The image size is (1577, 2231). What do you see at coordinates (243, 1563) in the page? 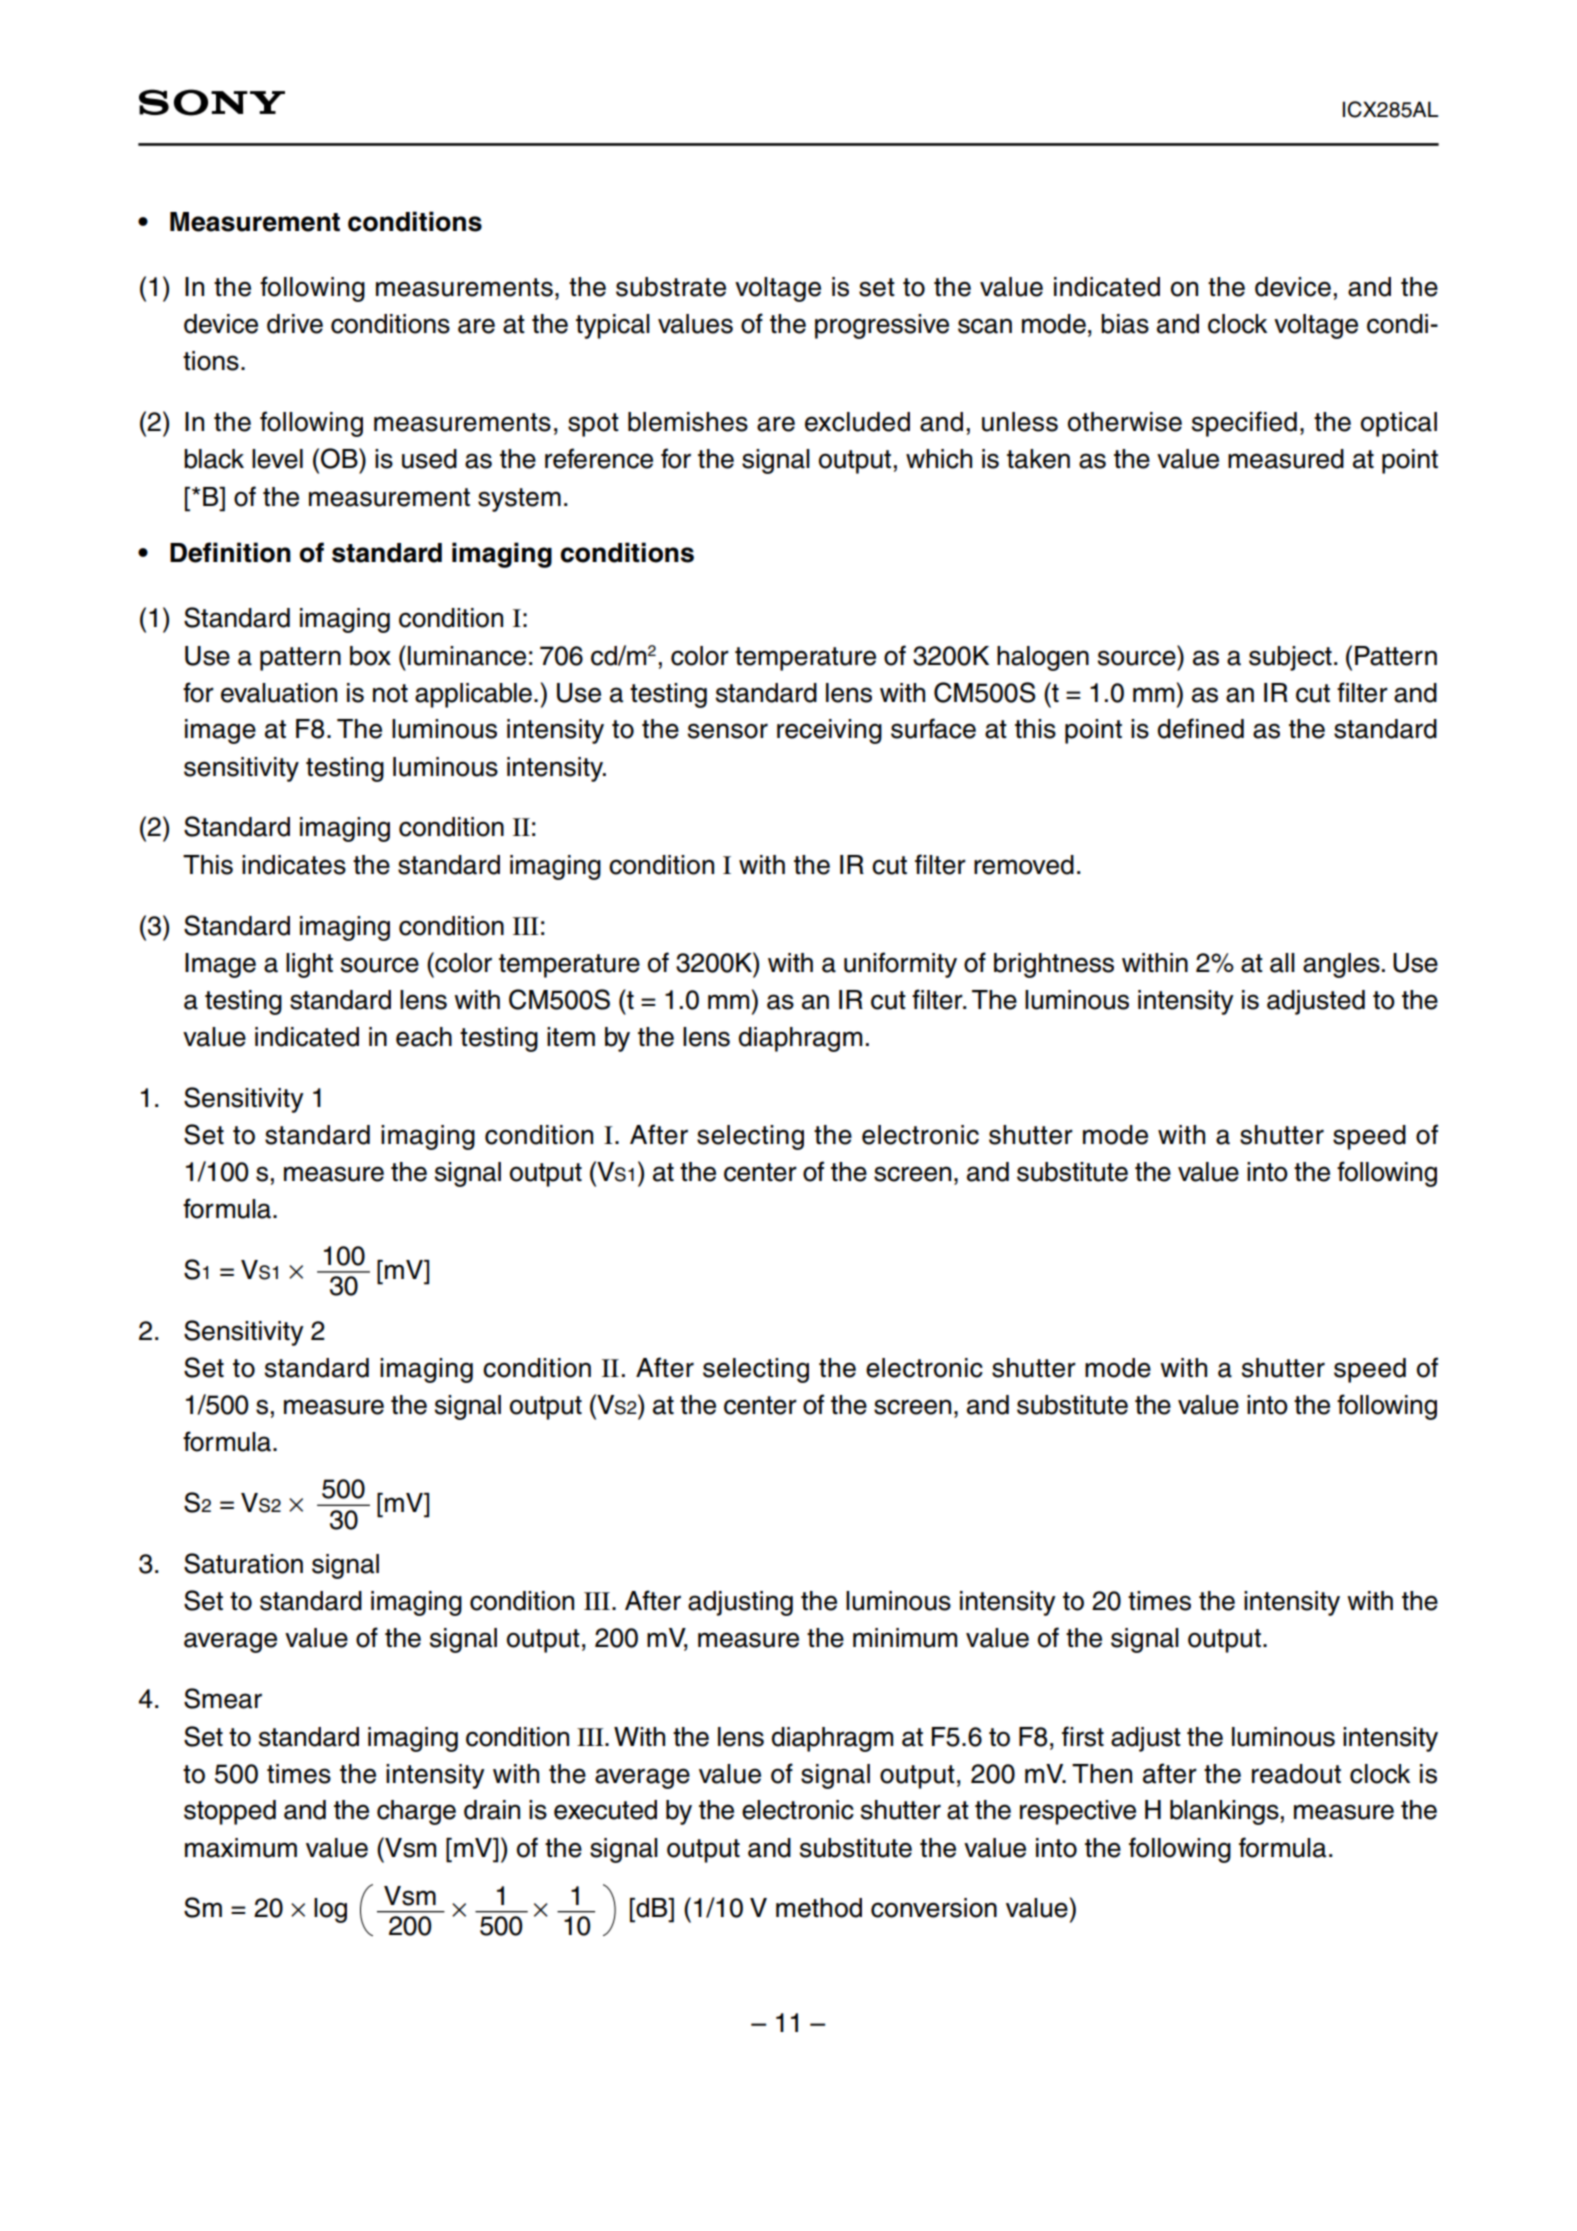
I see `Saturation` at bounding box center [243, 1563].
